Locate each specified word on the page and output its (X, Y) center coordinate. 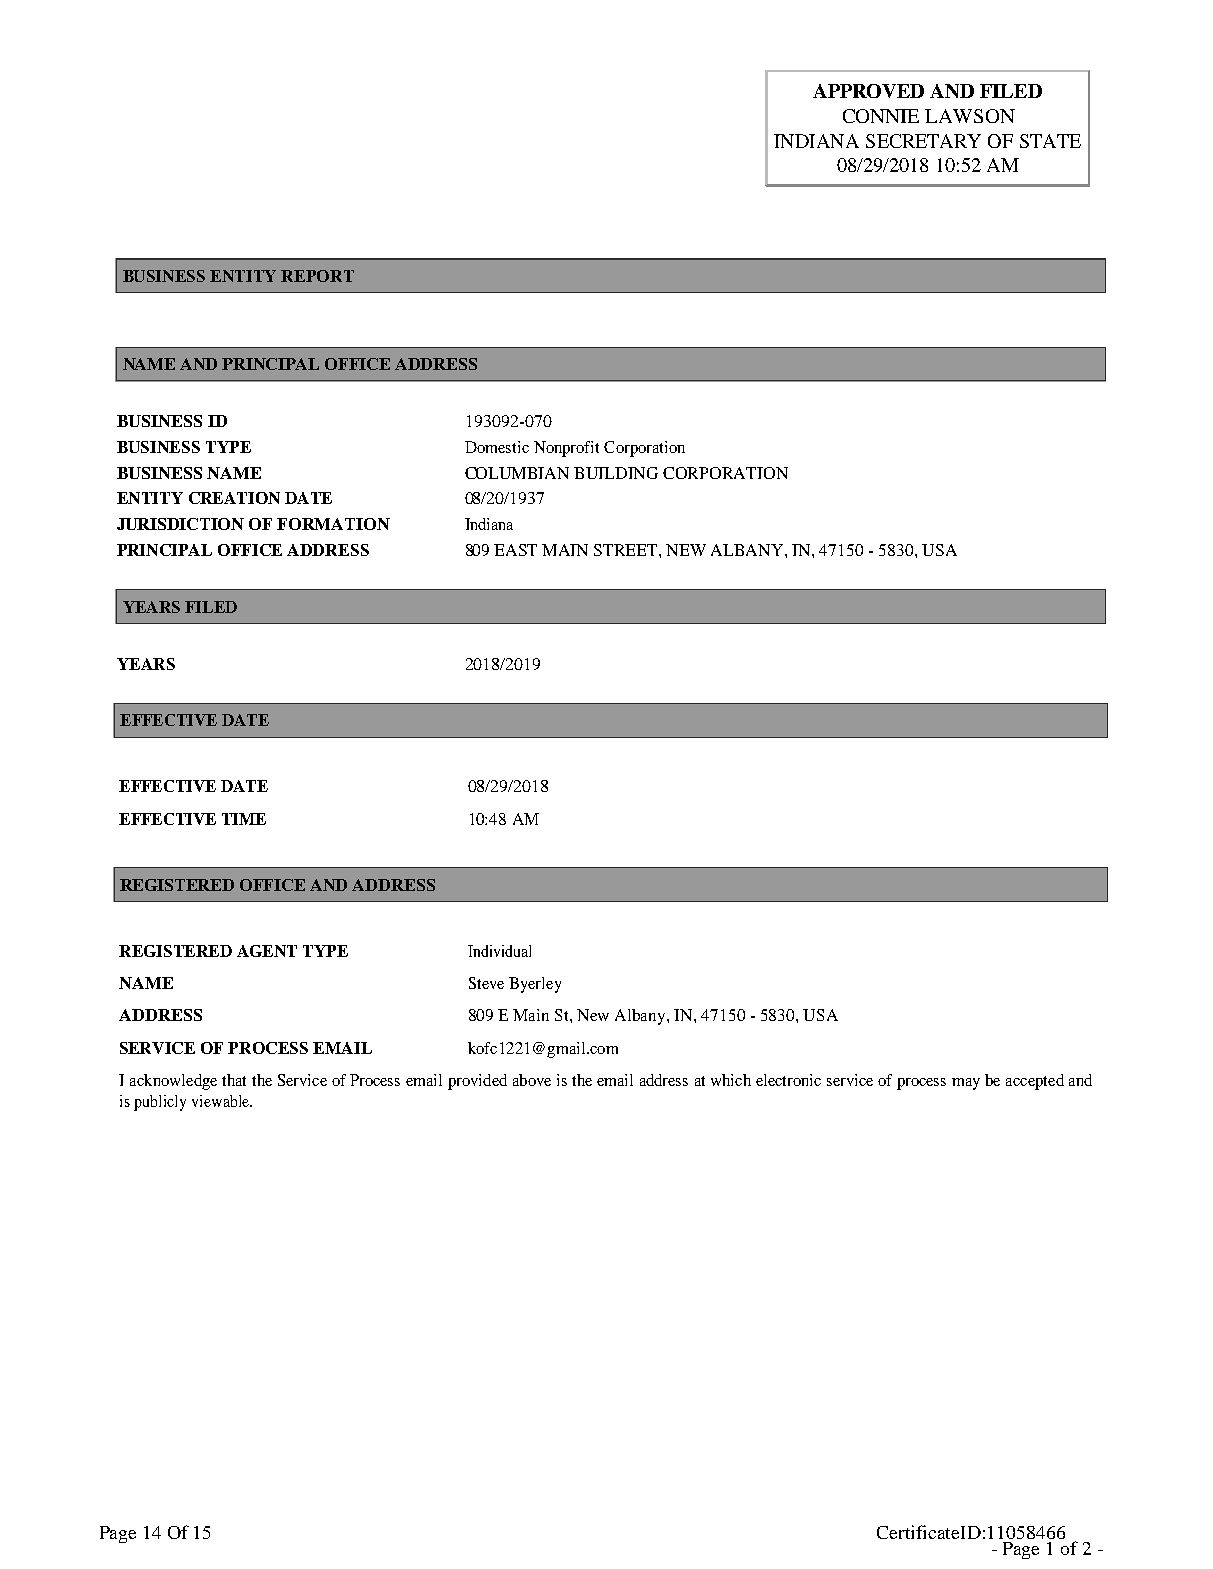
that (234, 1080)
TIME (244, 819)
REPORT (317, 276)
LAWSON (970, 116)
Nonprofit (566, 449)
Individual (499, 951)
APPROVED (868, 91)
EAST (515, 550)
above (532, 1080)
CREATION (234, 498)
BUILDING (616, 473)
